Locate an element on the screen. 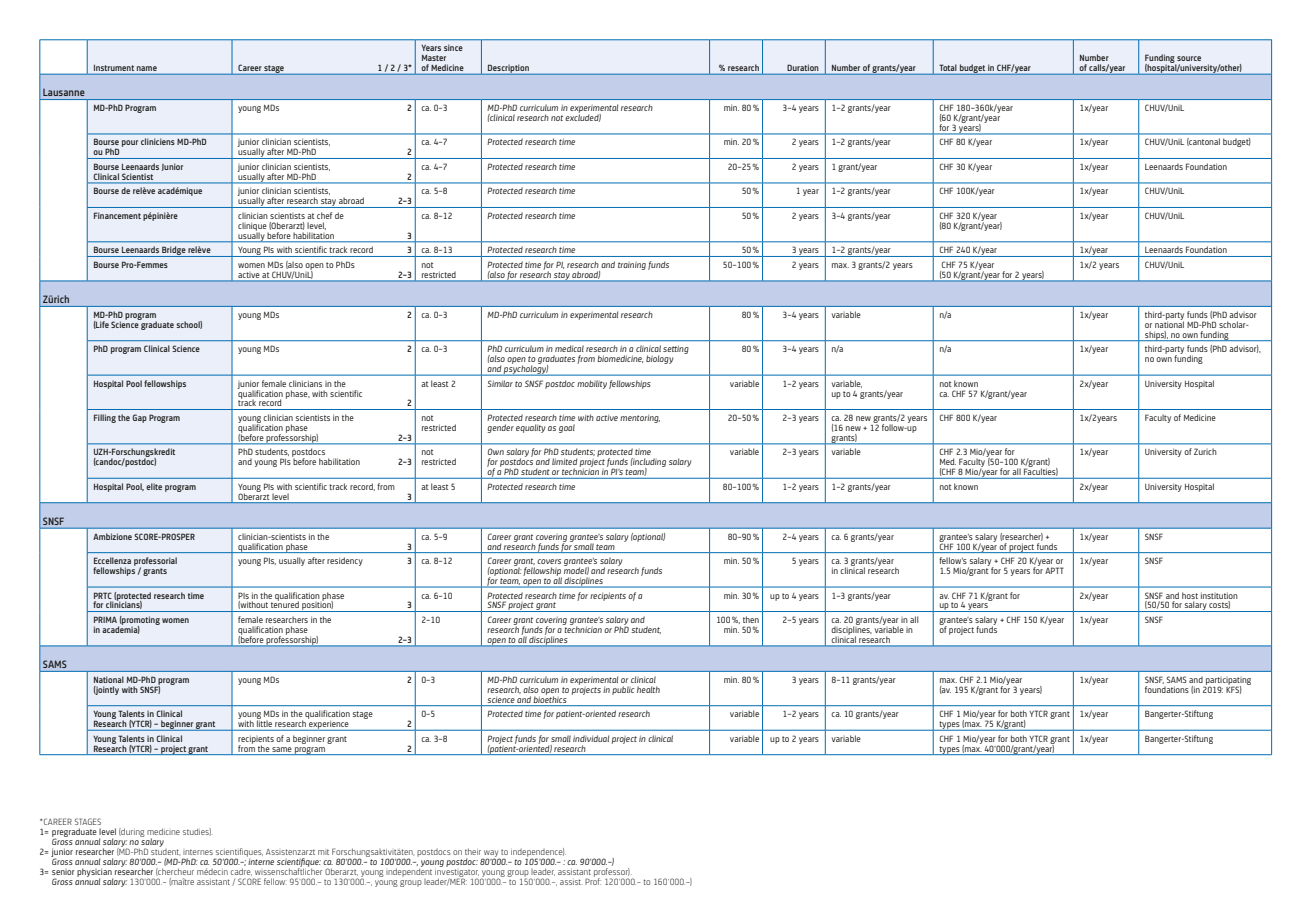 The width and height of the screenshot is (1308, 924). Bridge is located at coordinates (173, 251).
